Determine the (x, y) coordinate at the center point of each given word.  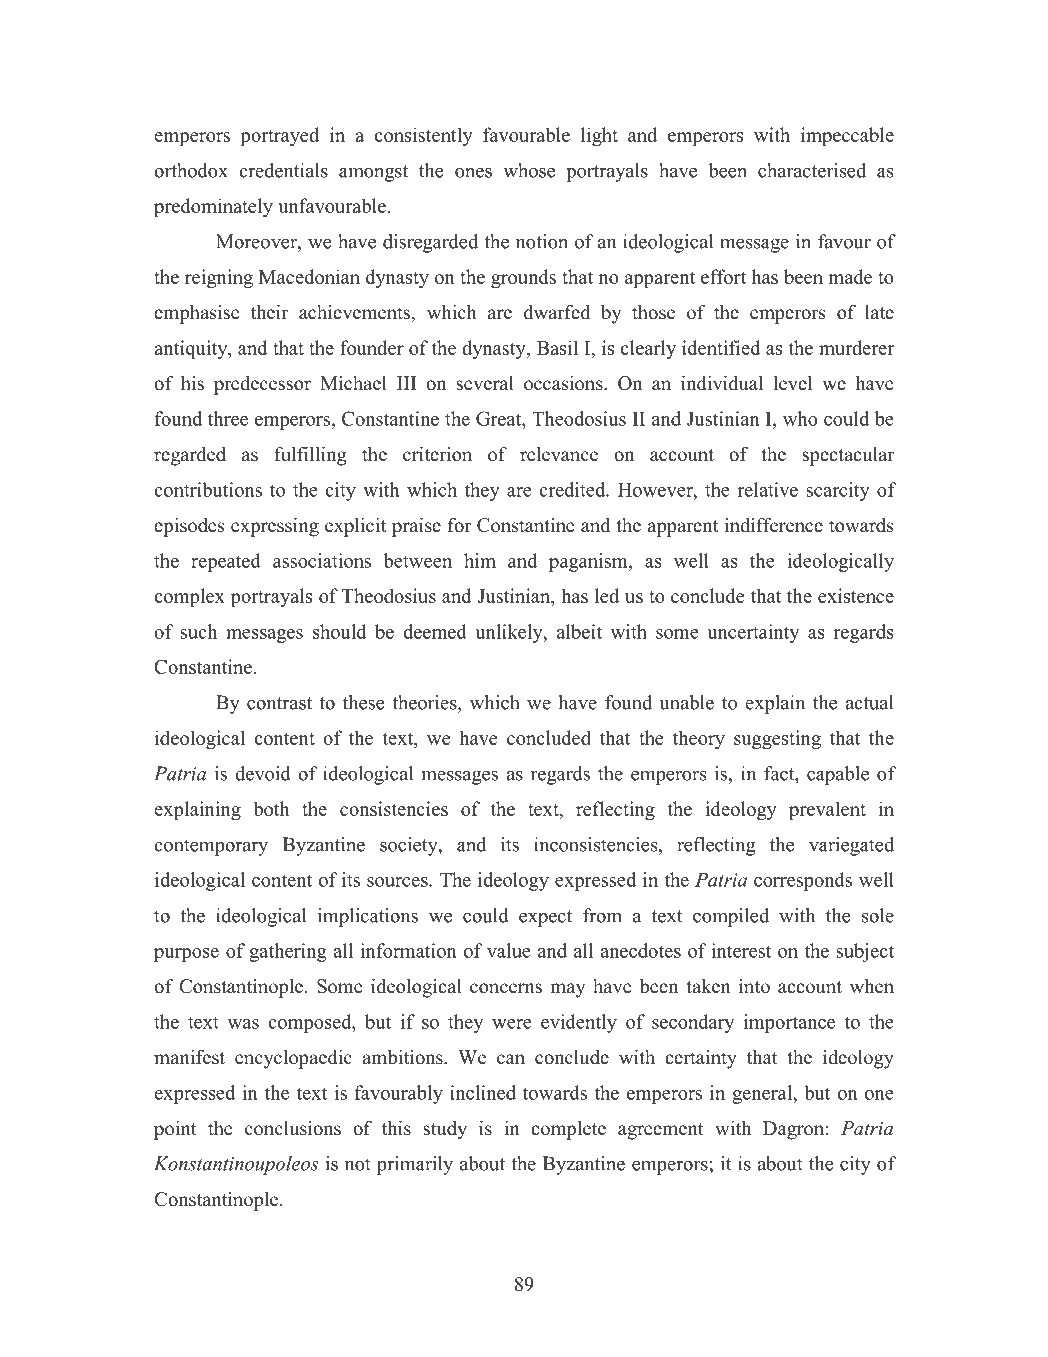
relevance (559, 454)
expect (545, 918)
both (271, 808)
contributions (208, 489)
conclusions (293, 1128)
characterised (812, 170)
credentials (283, 170)
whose (529, 170)
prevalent (827, 810)
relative (767, 489)
